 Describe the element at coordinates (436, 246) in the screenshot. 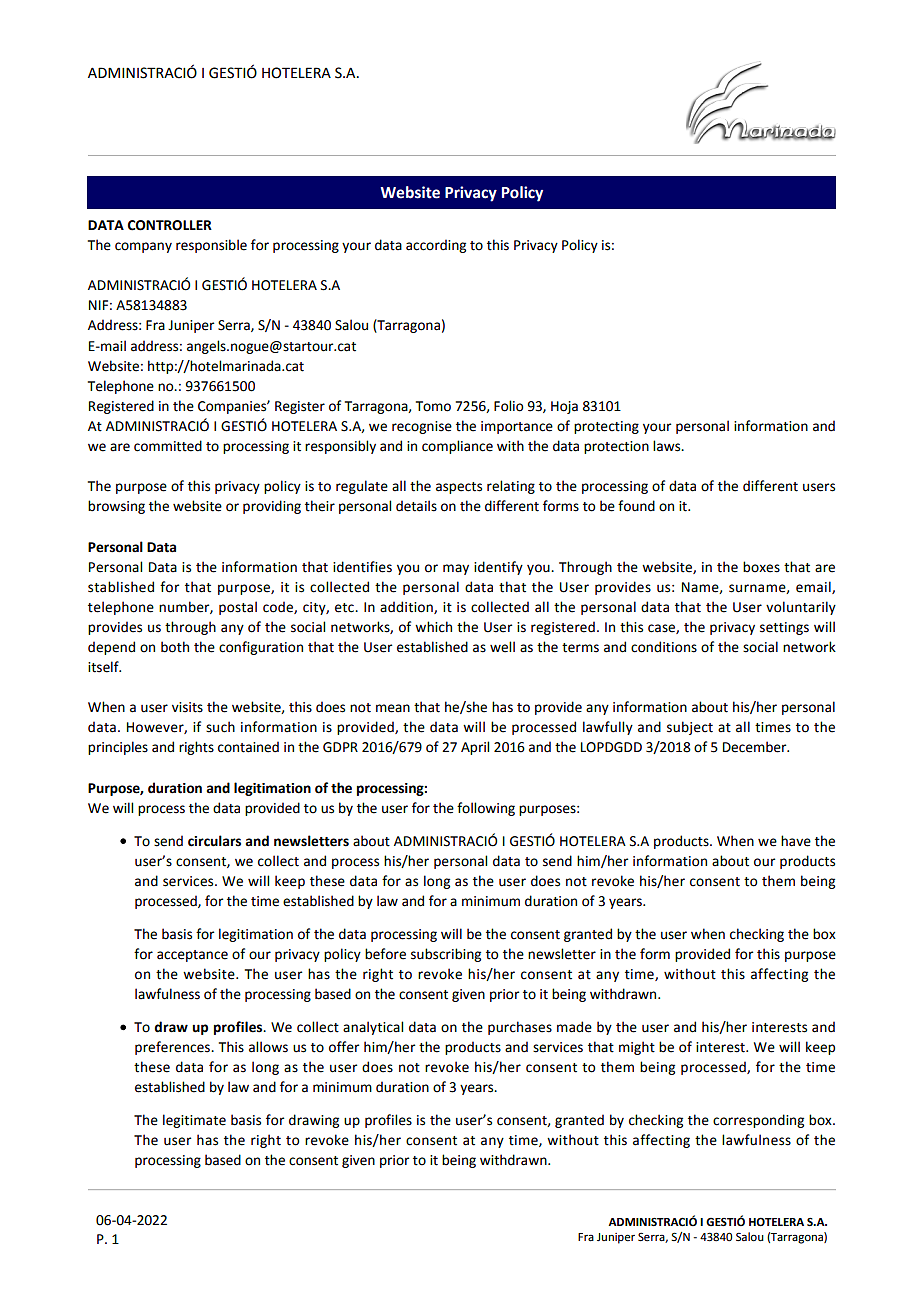

I see `according` at that location.
